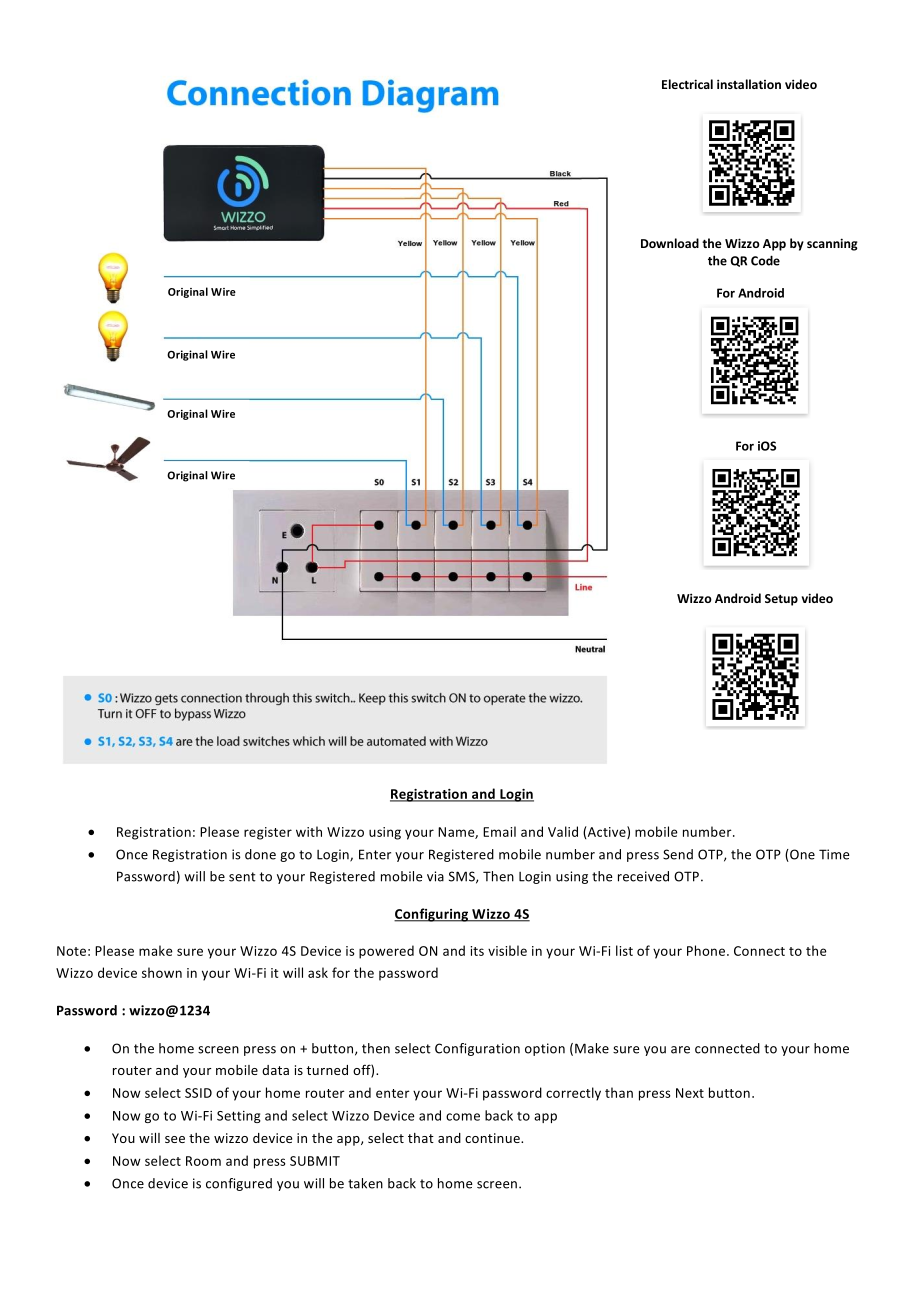 The height and width of the image is (1308, 924). I want to click on Email, so click(499, 831).
